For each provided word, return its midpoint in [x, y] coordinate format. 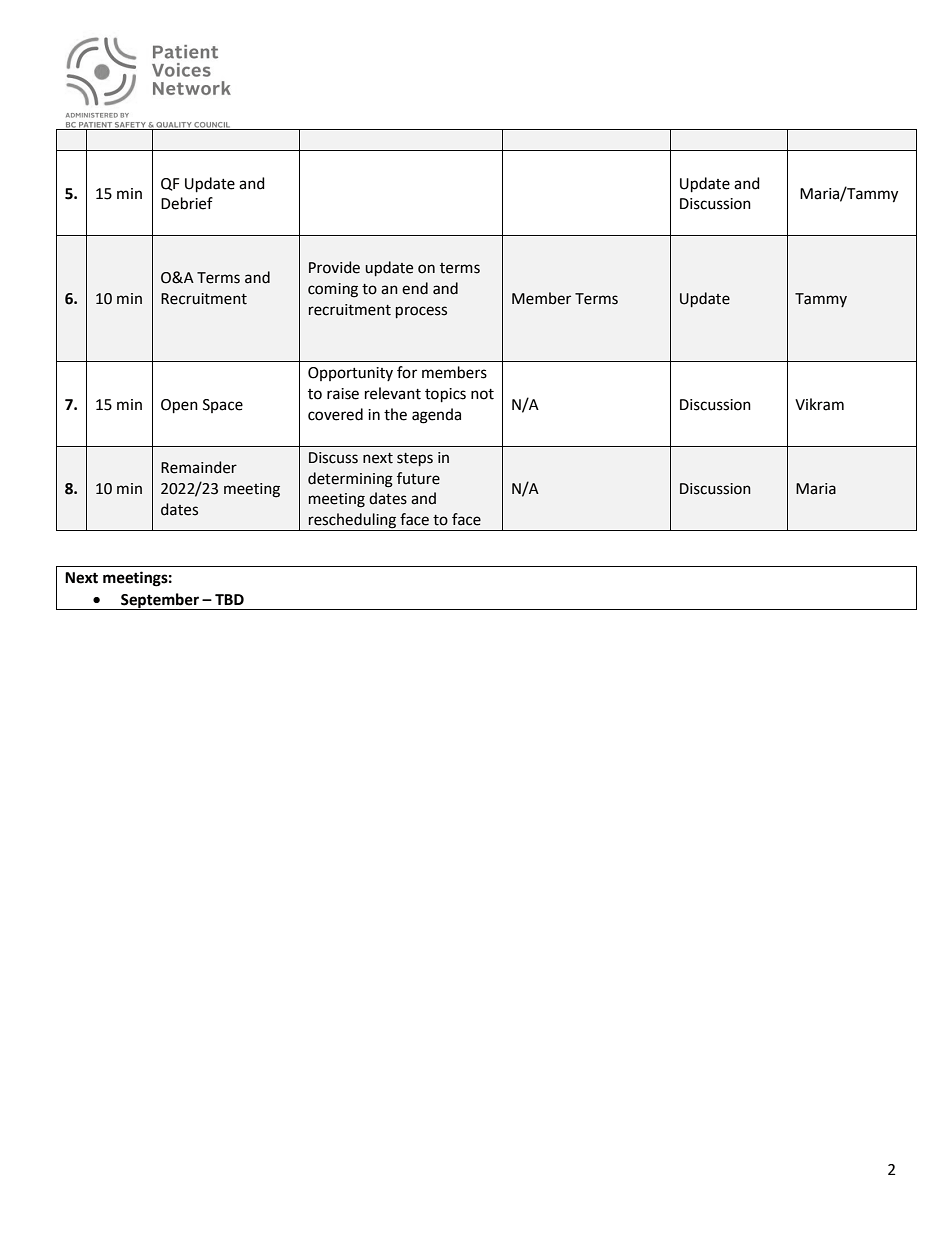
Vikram [819, 404]
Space [223, 406]
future [418, 478]
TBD [229, 599]
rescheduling [353, 522]
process [421, 312]
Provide [334, 267]
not [482, 394]
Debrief [187, 203]
